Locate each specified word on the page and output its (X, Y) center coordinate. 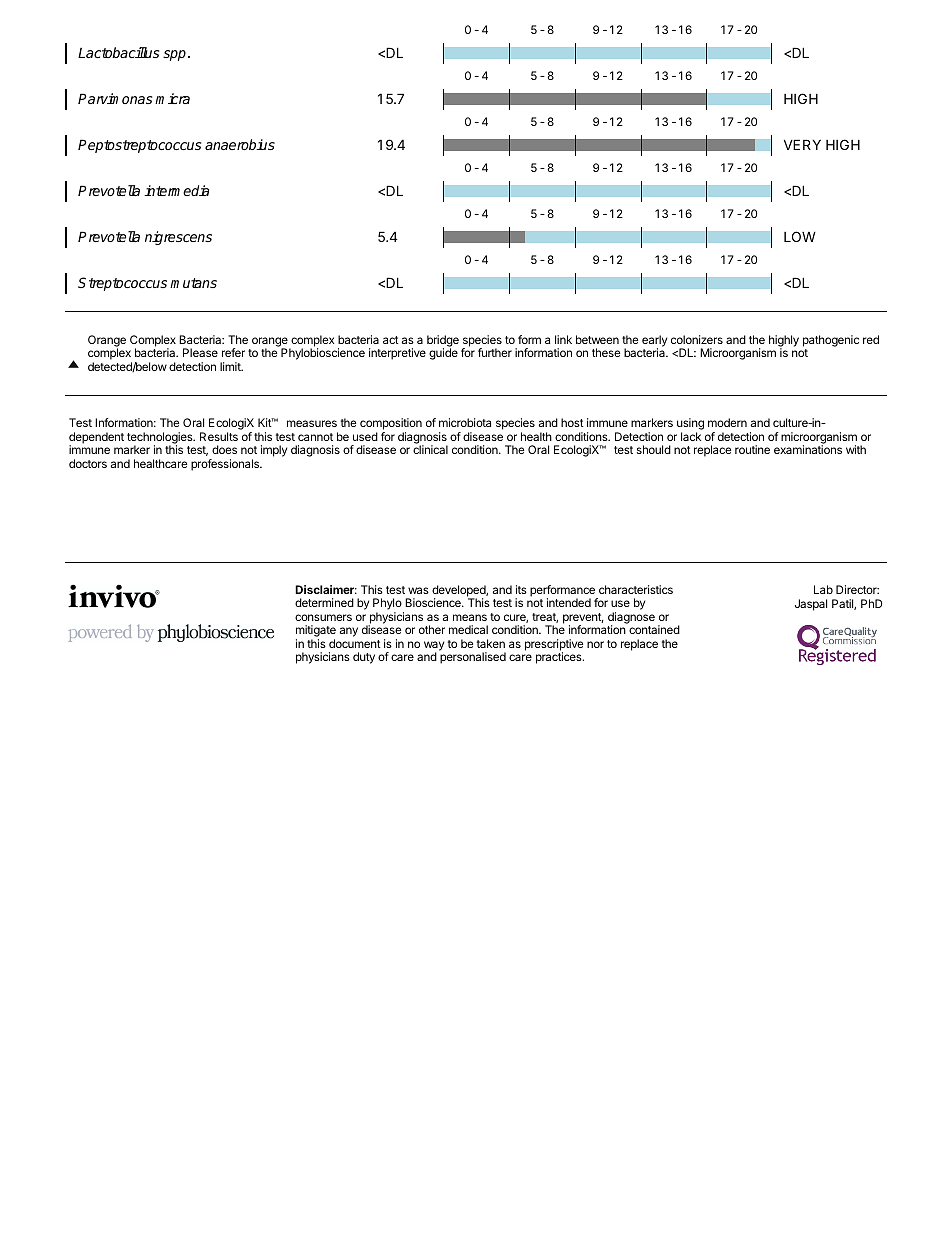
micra (172, 98)
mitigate (316, 632)
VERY (802, 144)
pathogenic (831, 341)
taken (491, 643)
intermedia (176, 190)
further (495, 352)
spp (174, 55)
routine (752, 449)
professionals (226, 465)
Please (200, 352)
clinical (430, 449)
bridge (443, 342)
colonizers (697, 339)
